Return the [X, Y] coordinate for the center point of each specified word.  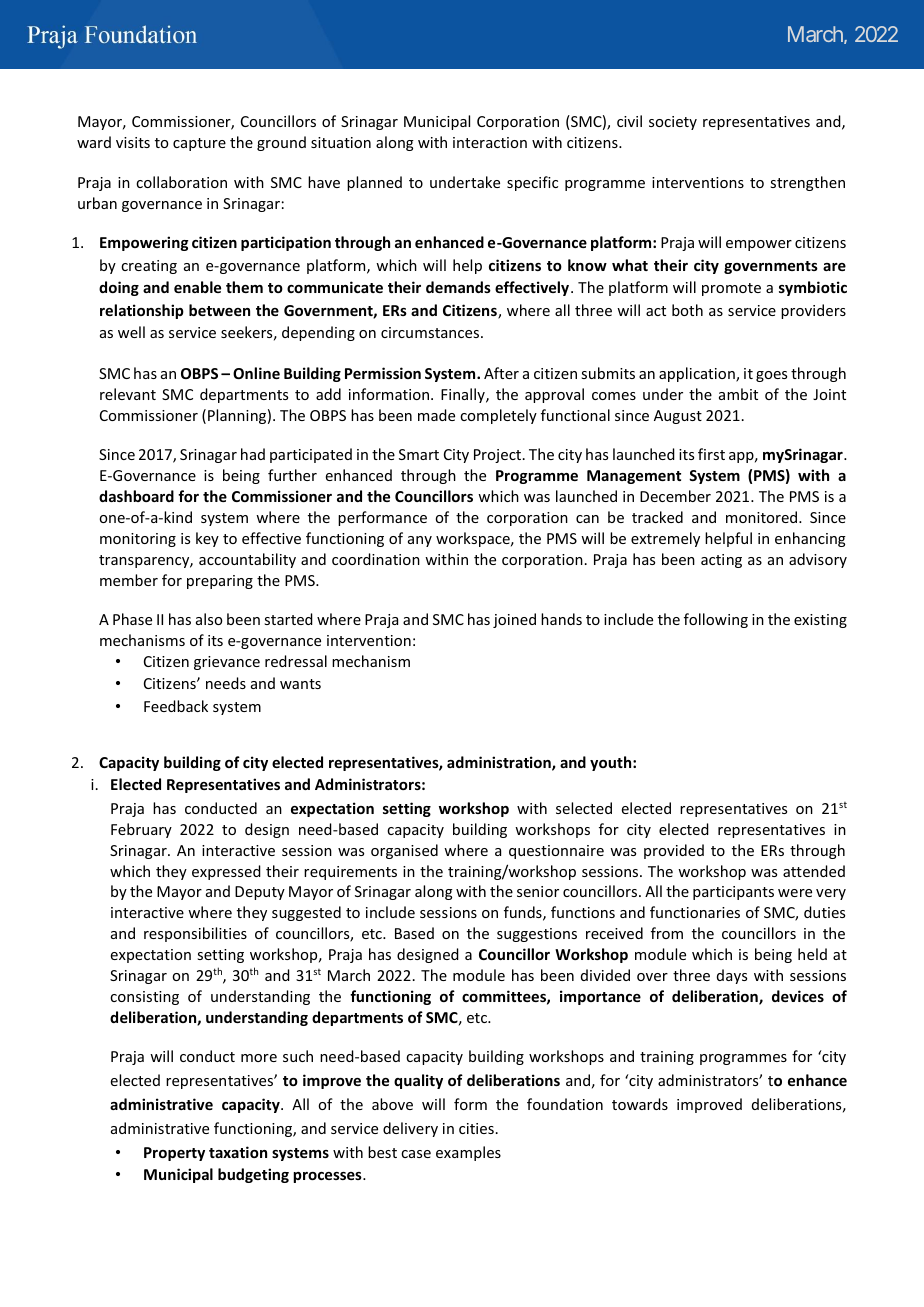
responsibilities [195, 934]
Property [174, 1154]
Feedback [176, 706]
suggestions [537, 935]
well [131, 332]
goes [771, 376]
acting [721, 561]
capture [199, 144]
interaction [490, 142]
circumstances [430, 332]
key [207, 539]
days [732, 976]
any [420, 541]
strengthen [807, 183]
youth [612, 763]
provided [674, 851]
